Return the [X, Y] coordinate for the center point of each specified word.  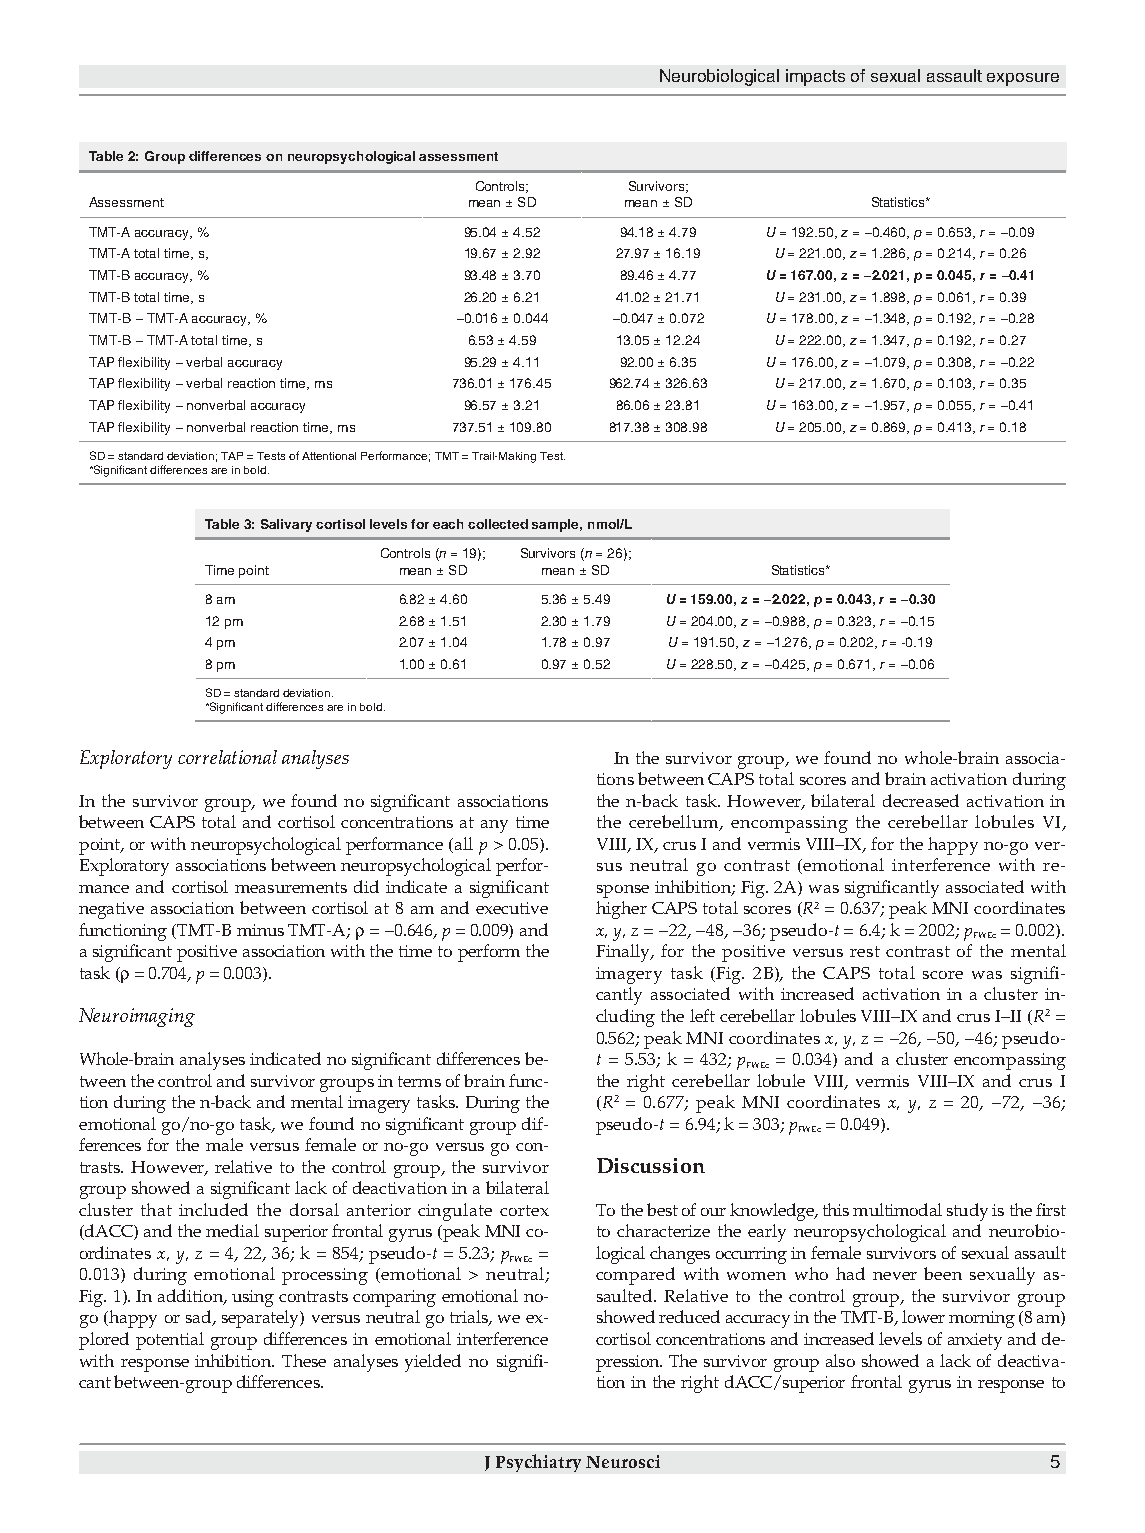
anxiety [975, 1341]
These [304, 1360]
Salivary [286, 525]
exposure [1023, 79]
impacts [815, 77]
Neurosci [623, 1461]
